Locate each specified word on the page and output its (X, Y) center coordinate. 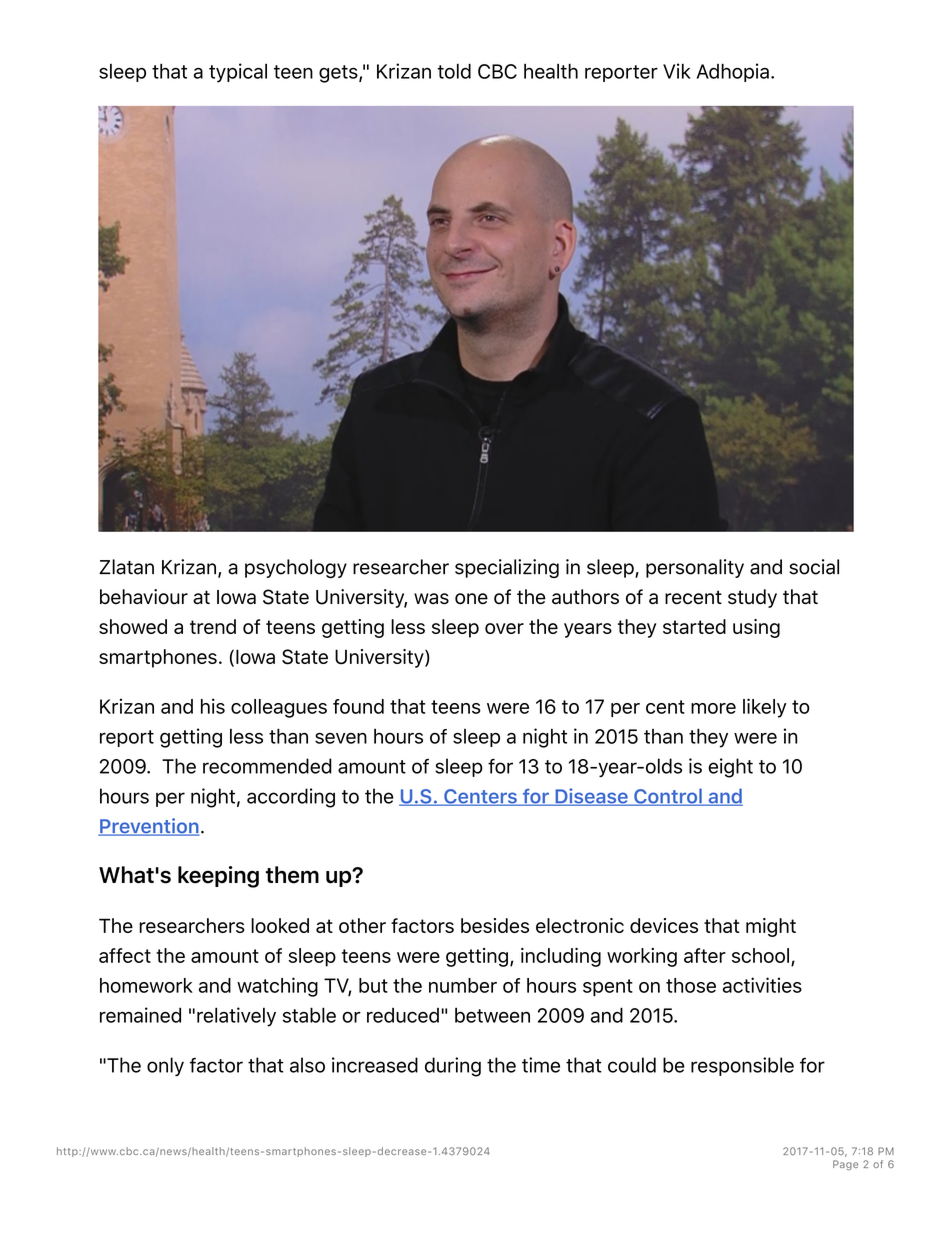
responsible (742, 1066)
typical (238, 73)
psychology (296, 568)
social (814, 567)
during (453, 1067)
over (504, 628)
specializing (507, 568)
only (165, 1066)
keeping (218, 877)
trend (213, 626)
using (756, 628)
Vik (677, 71)
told (454, 71)
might (771, 927)
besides (495, 925)
